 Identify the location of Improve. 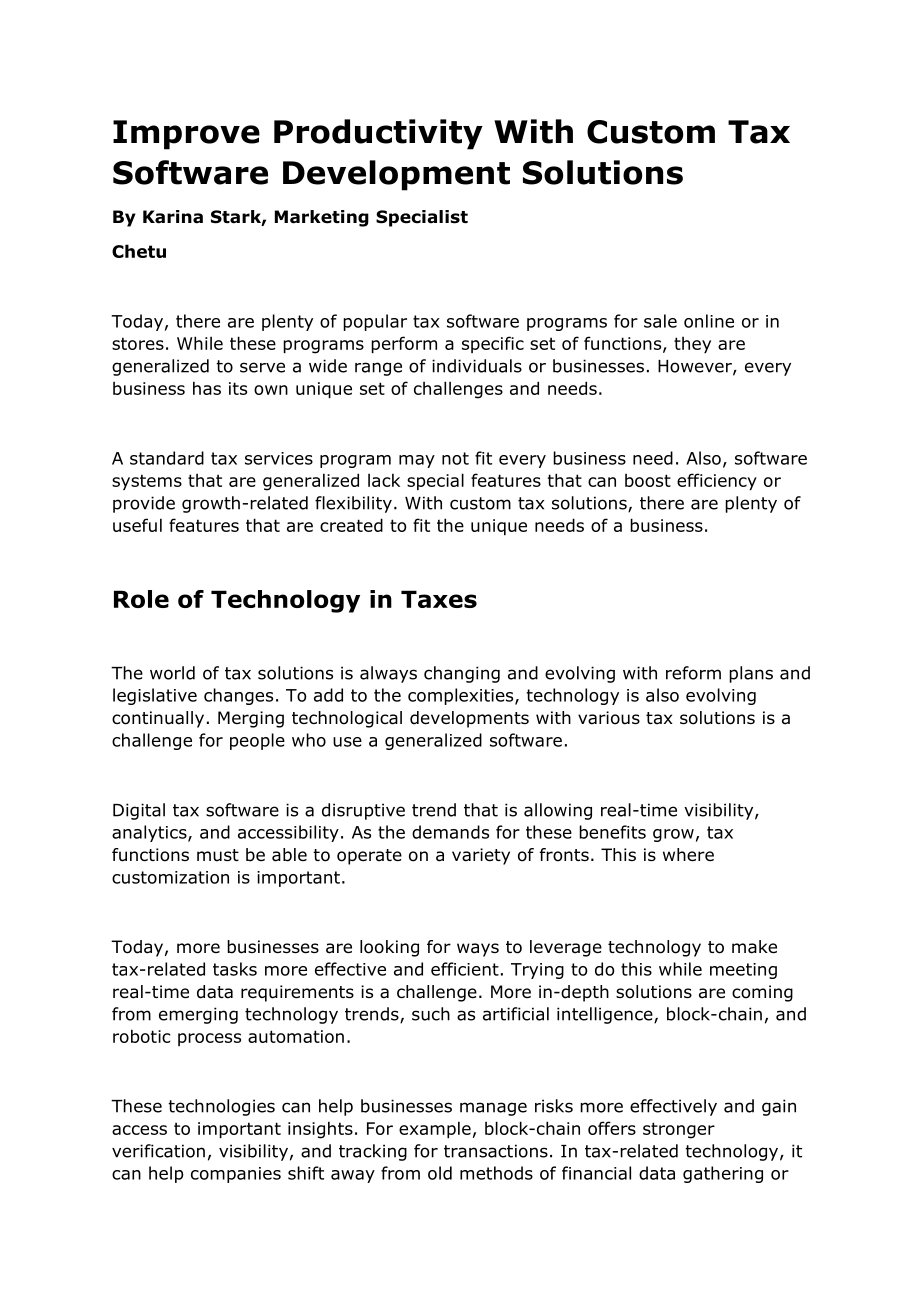
(186, 135).
